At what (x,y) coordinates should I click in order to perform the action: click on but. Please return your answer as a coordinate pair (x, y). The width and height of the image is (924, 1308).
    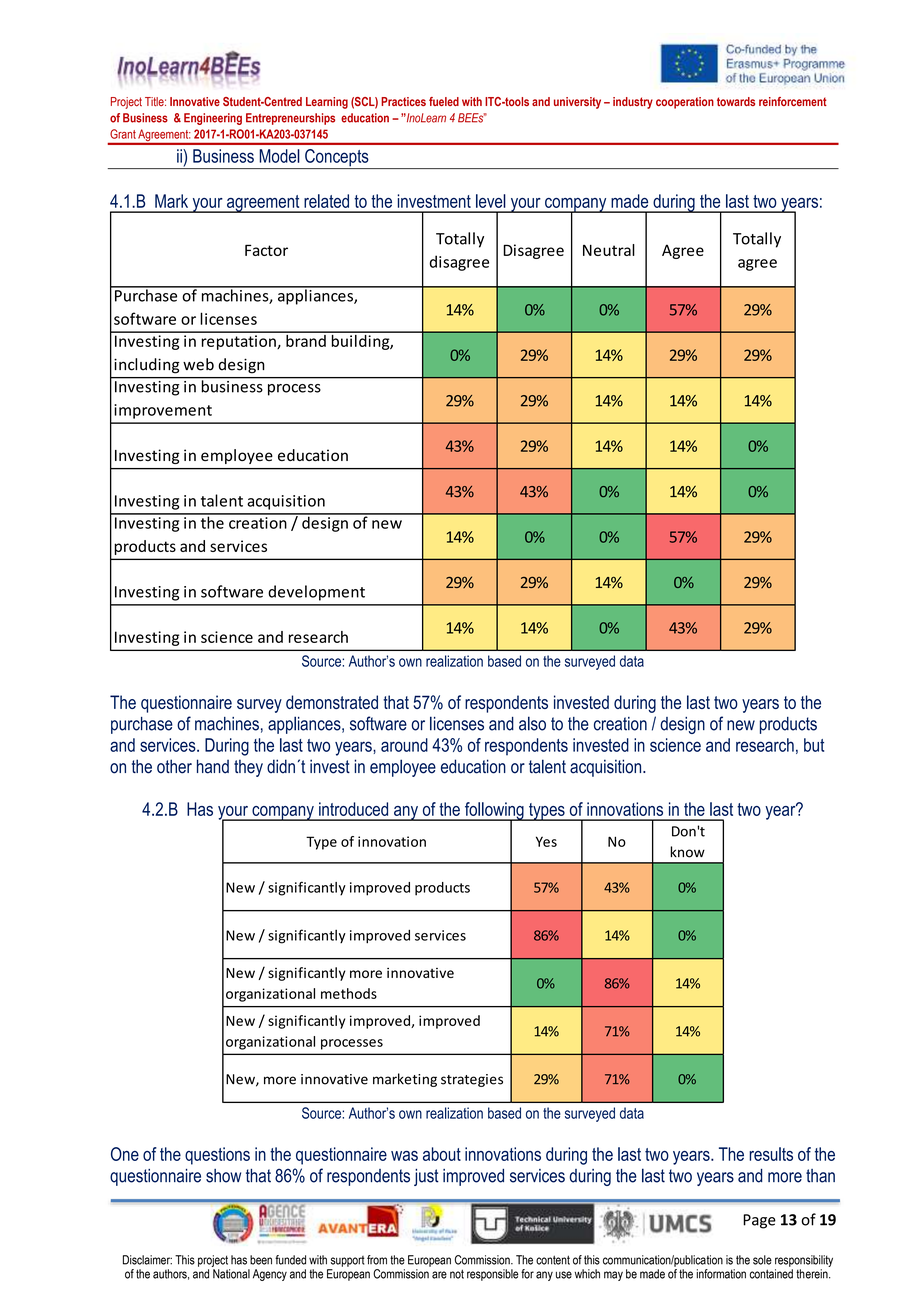
    Looking at the image, I should click on (814, 745).
